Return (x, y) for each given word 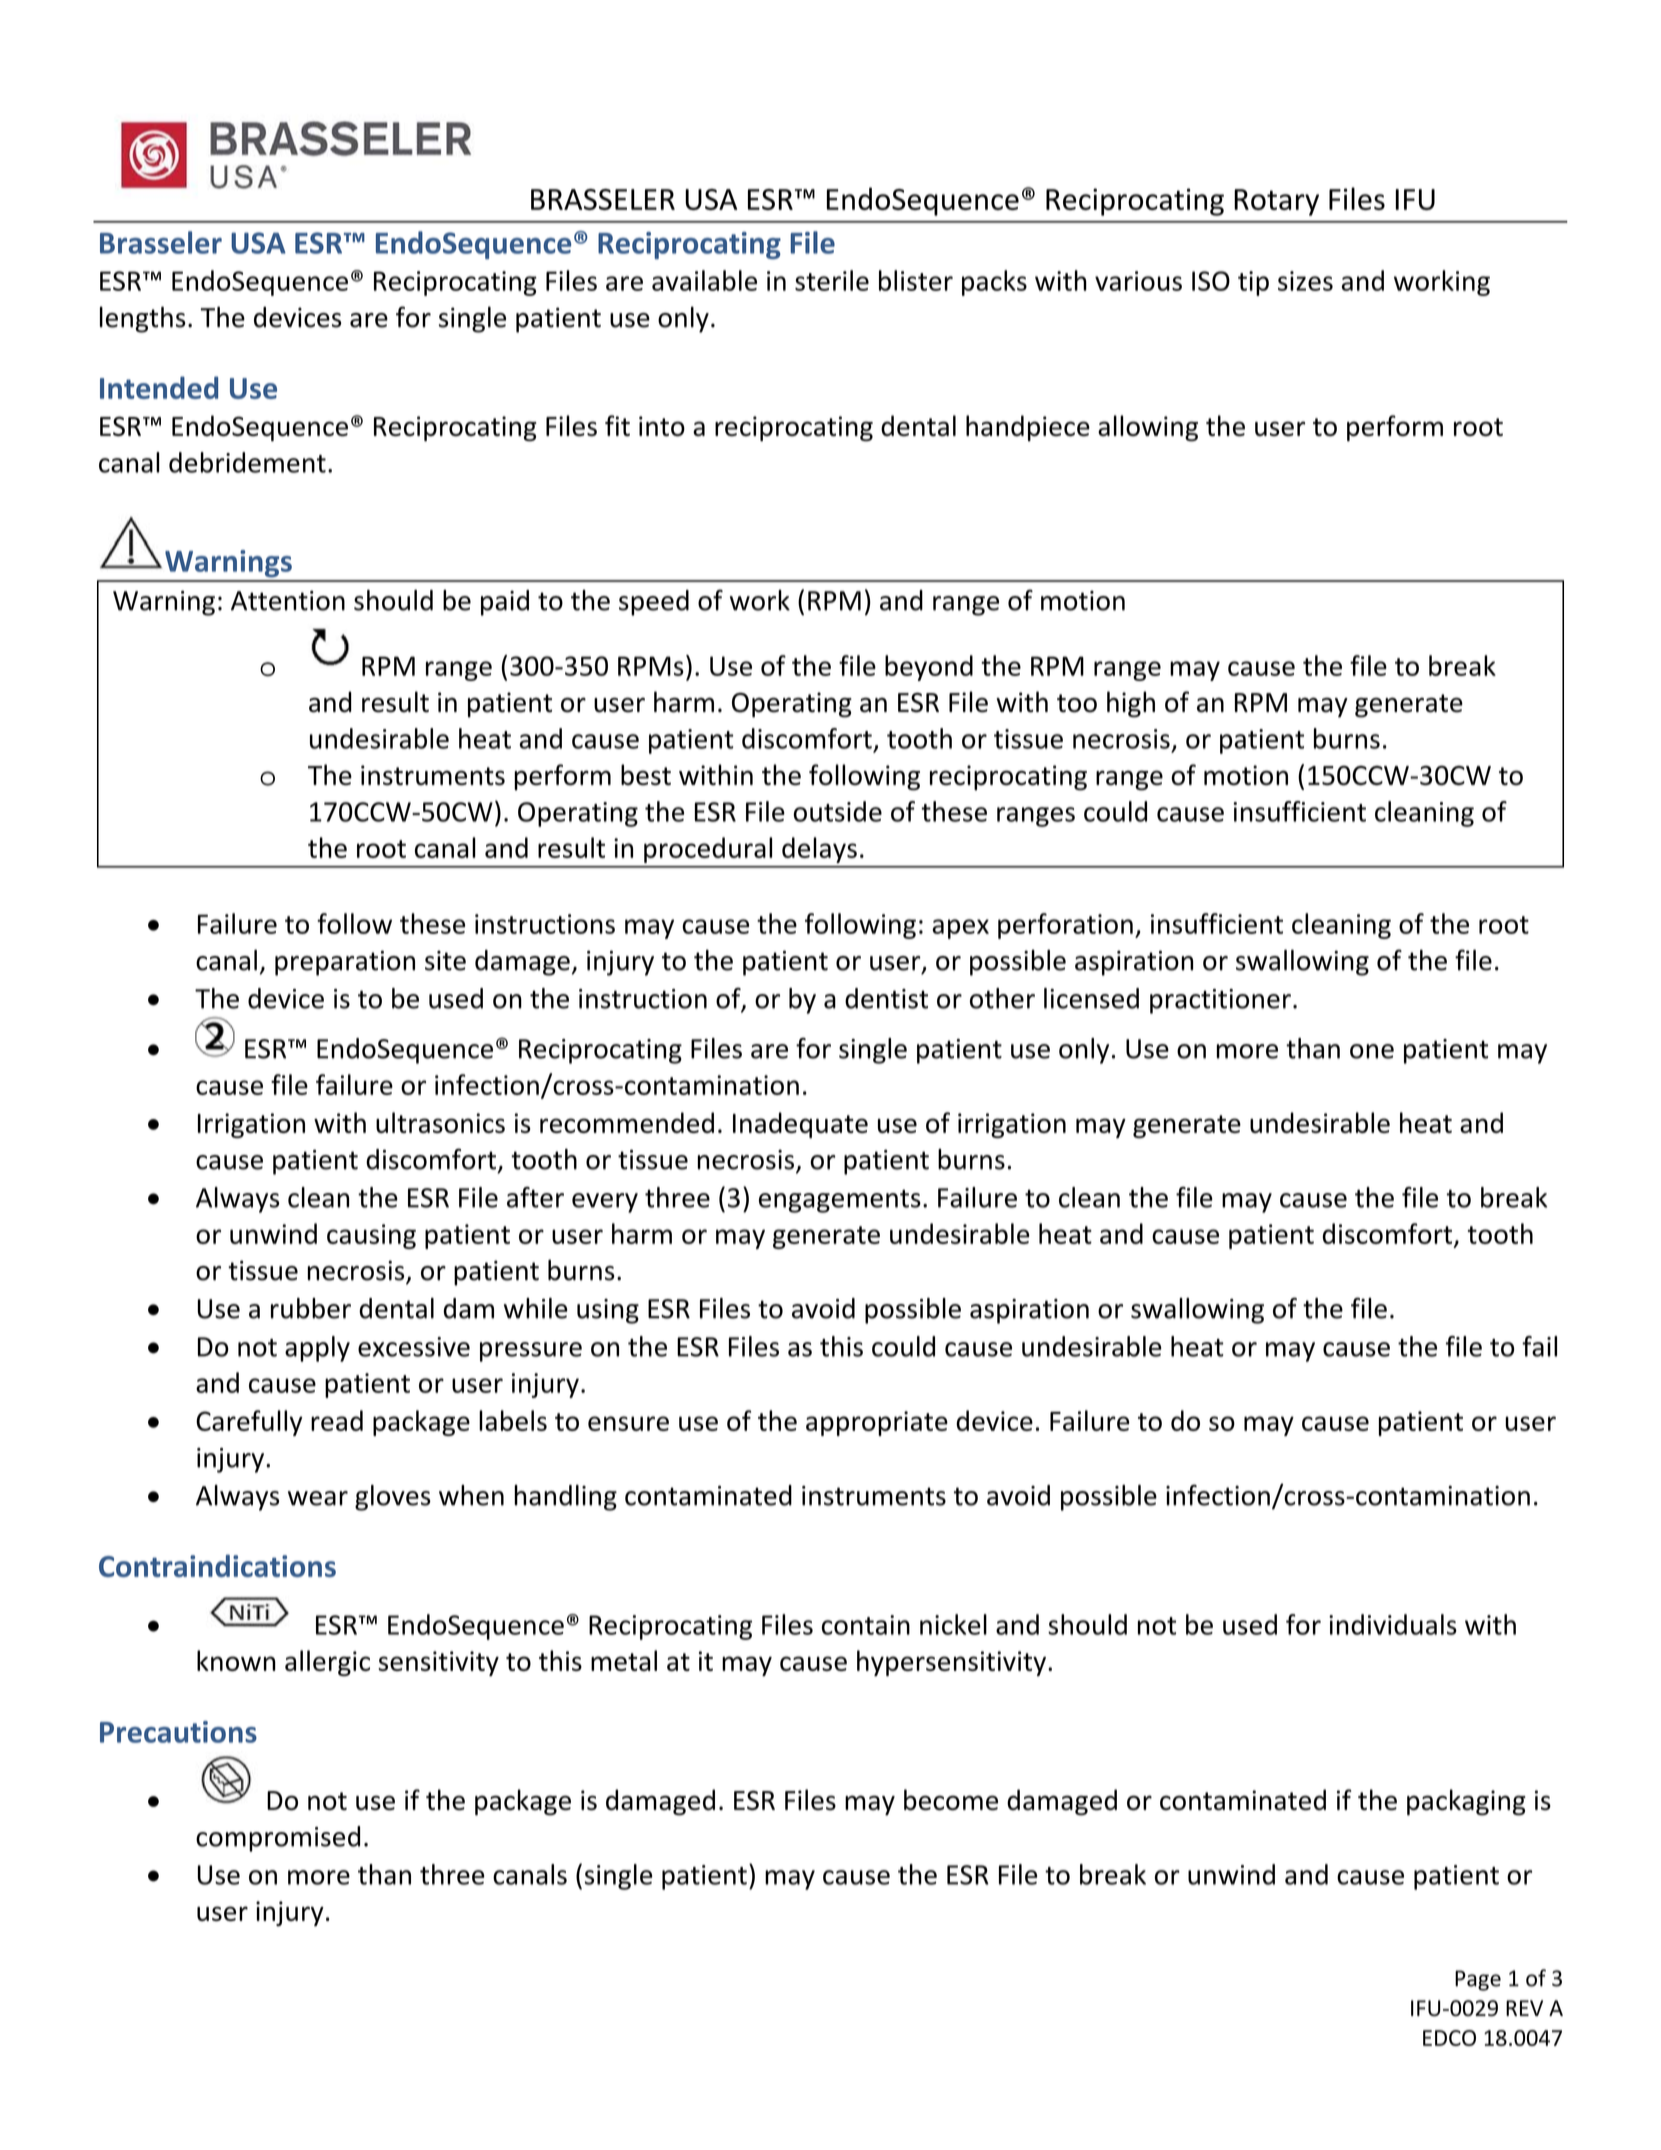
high (1131, 704)
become (951, 1800)
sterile (832, 280)
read (337, 1420)
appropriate (877, 1423)
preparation (345, 963)
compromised (278, 1839)
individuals (1393, 1624)
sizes (1305, 281)
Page (1478, 1980)
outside (837, 811)
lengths (143, 319)
